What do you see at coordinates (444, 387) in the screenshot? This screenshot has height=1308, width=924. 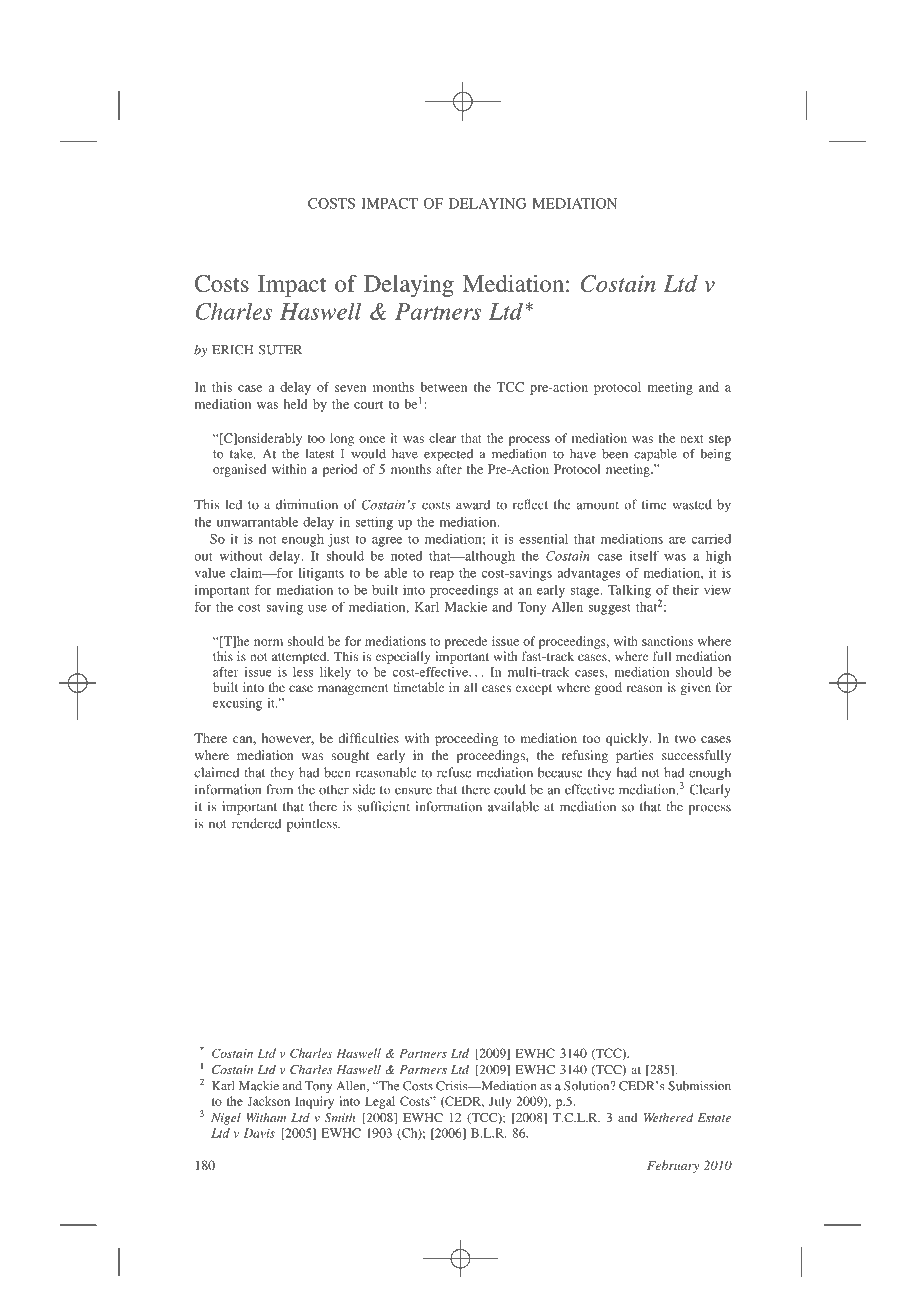 I see `between` at bounding box center [444, 387].
